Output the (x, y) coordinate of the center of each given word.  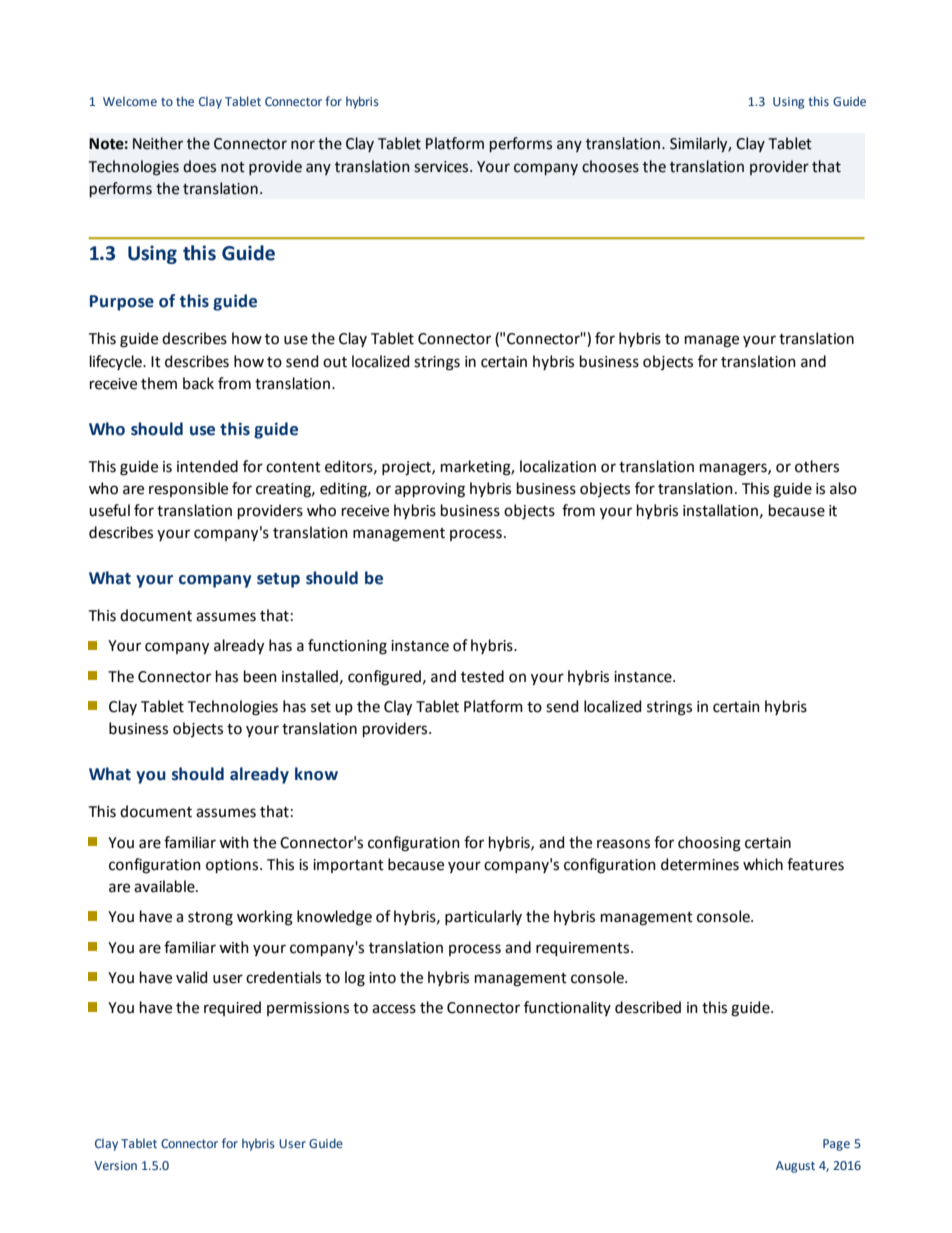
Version (115, 1165)
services (441, 167)
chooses (610, 166)
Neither (158, 143)
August (795, 1167)
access (394, 1009)
